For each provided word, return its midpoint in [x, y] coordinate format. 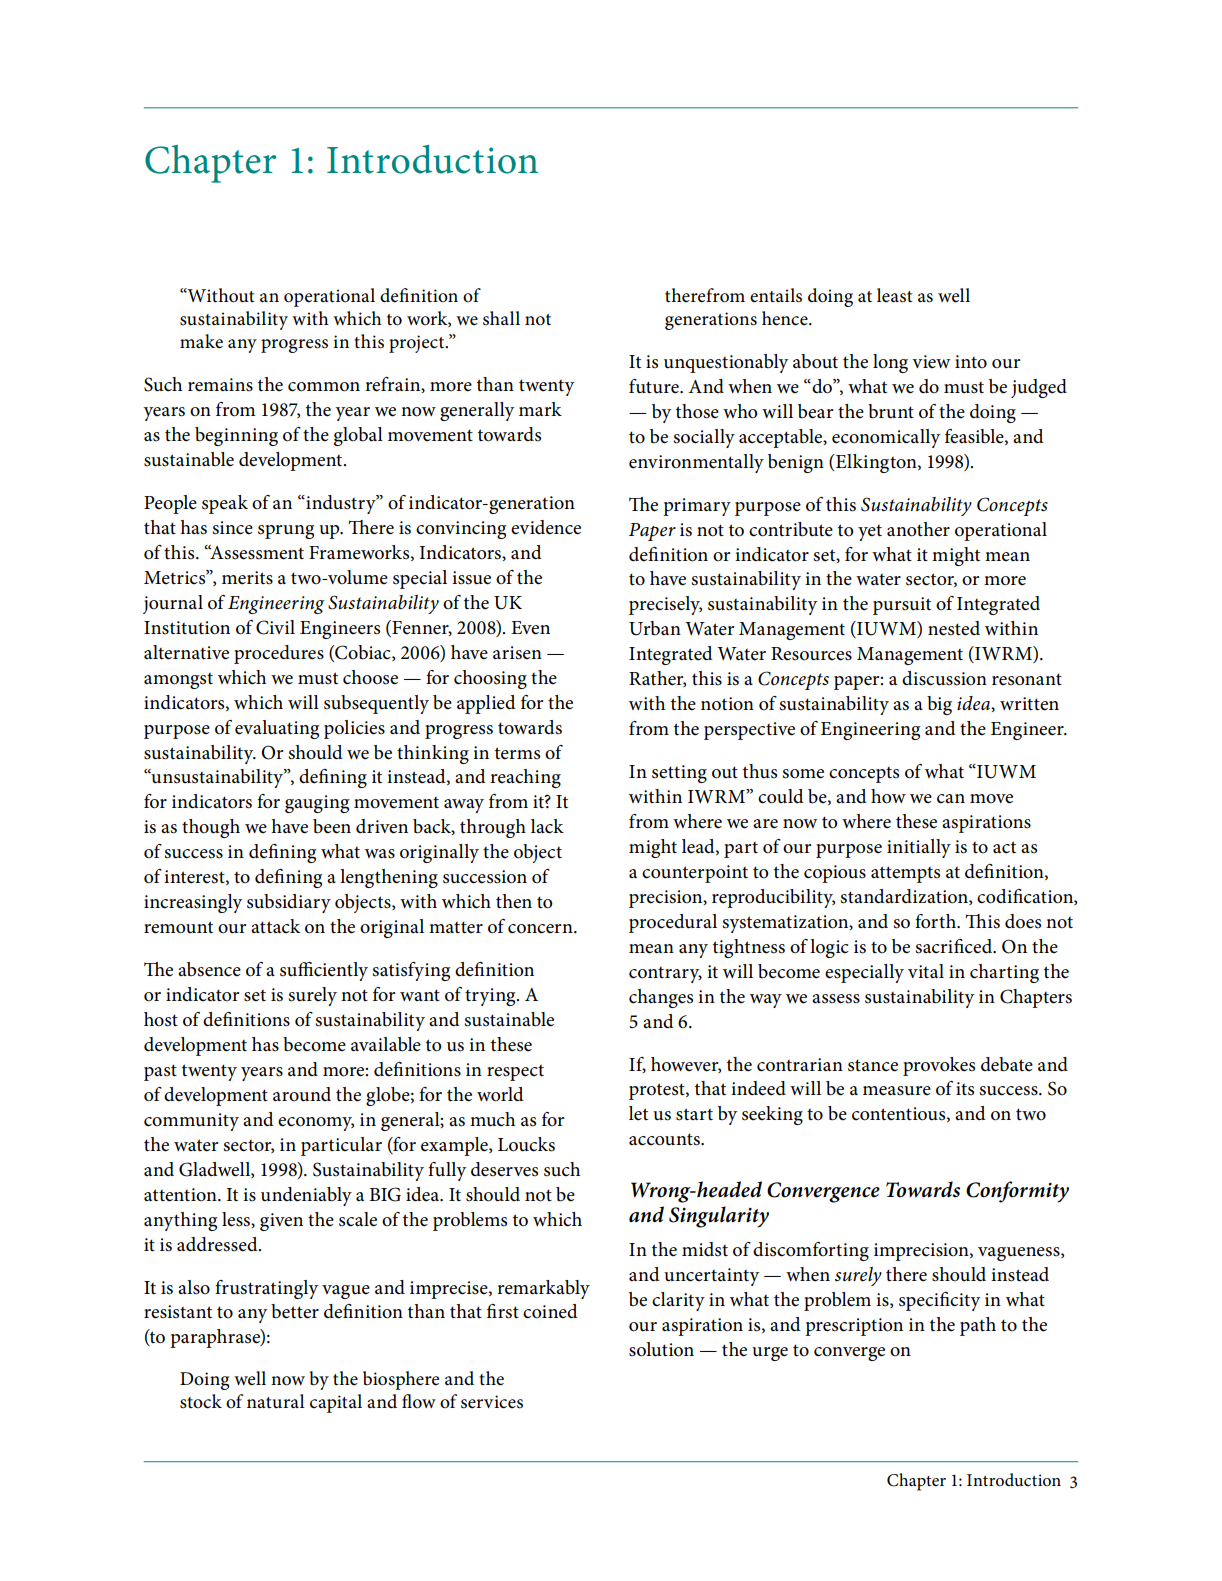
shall [501, 318]
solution [661, 1349]
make [201, 341]
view [931, 362]
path [978, 1326]
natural [276, 1401]
